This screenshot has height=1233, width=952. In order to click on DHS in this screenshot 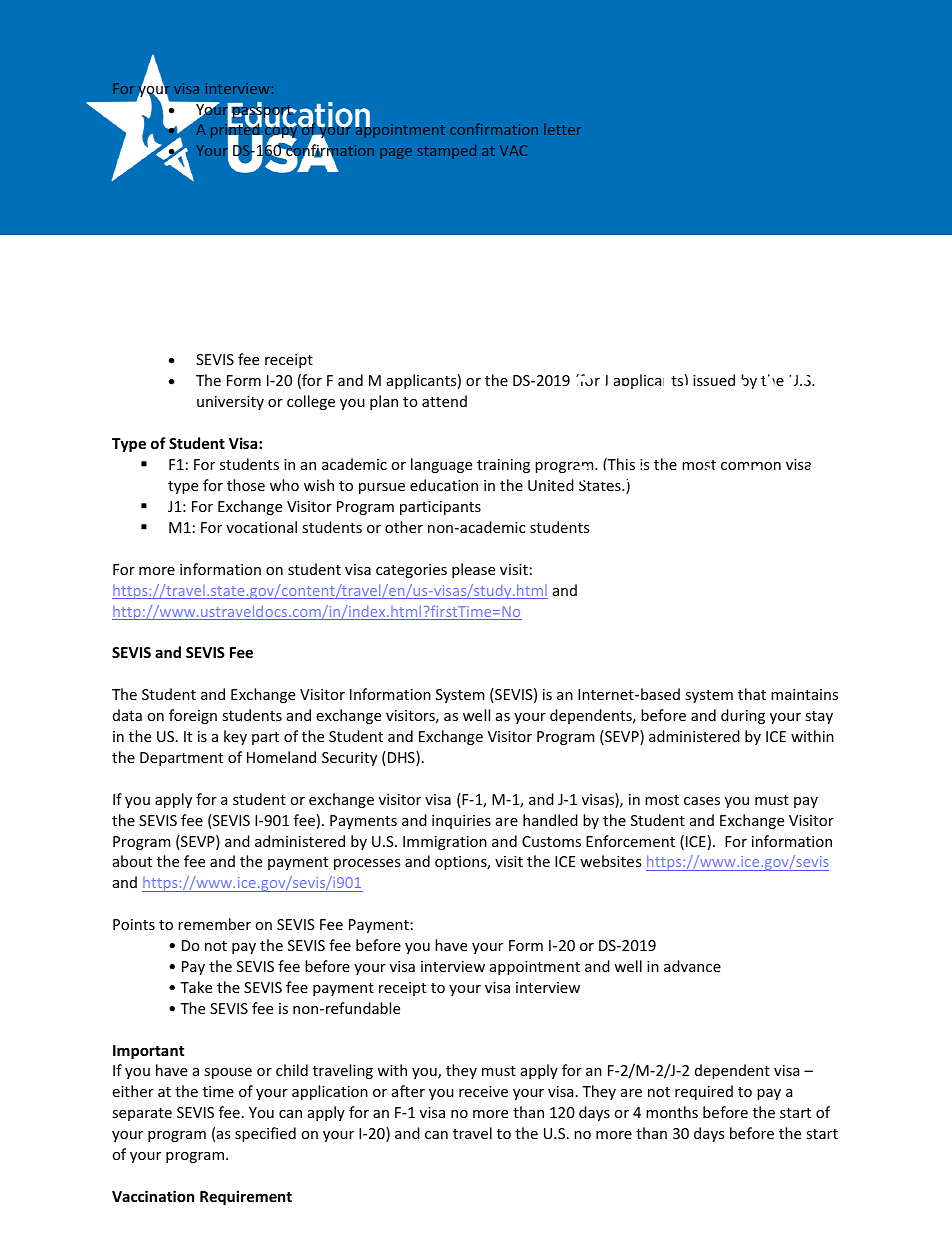, I will do `click(401, 758)`.
